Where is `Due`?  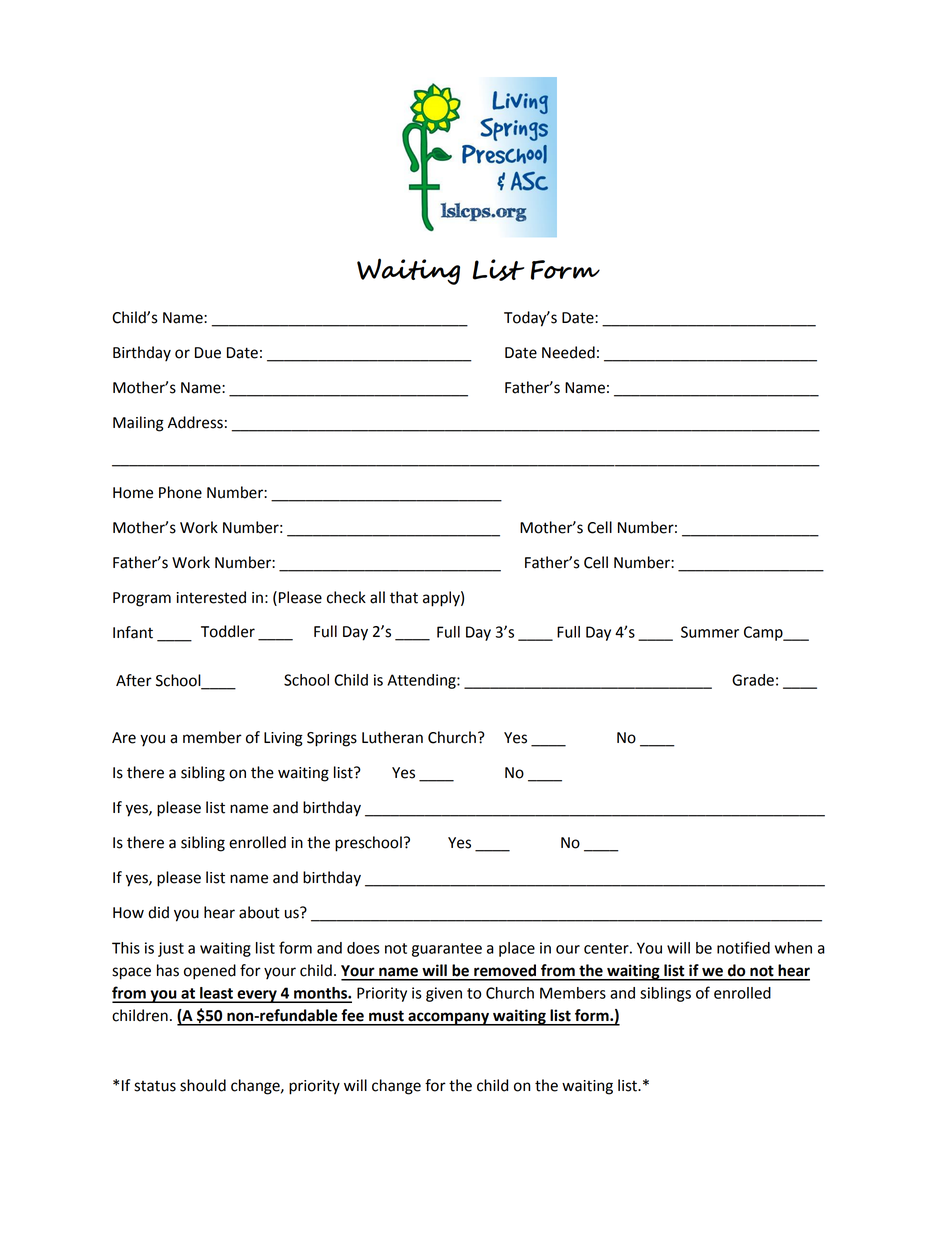
Due is located at coordinates (208, 353).
